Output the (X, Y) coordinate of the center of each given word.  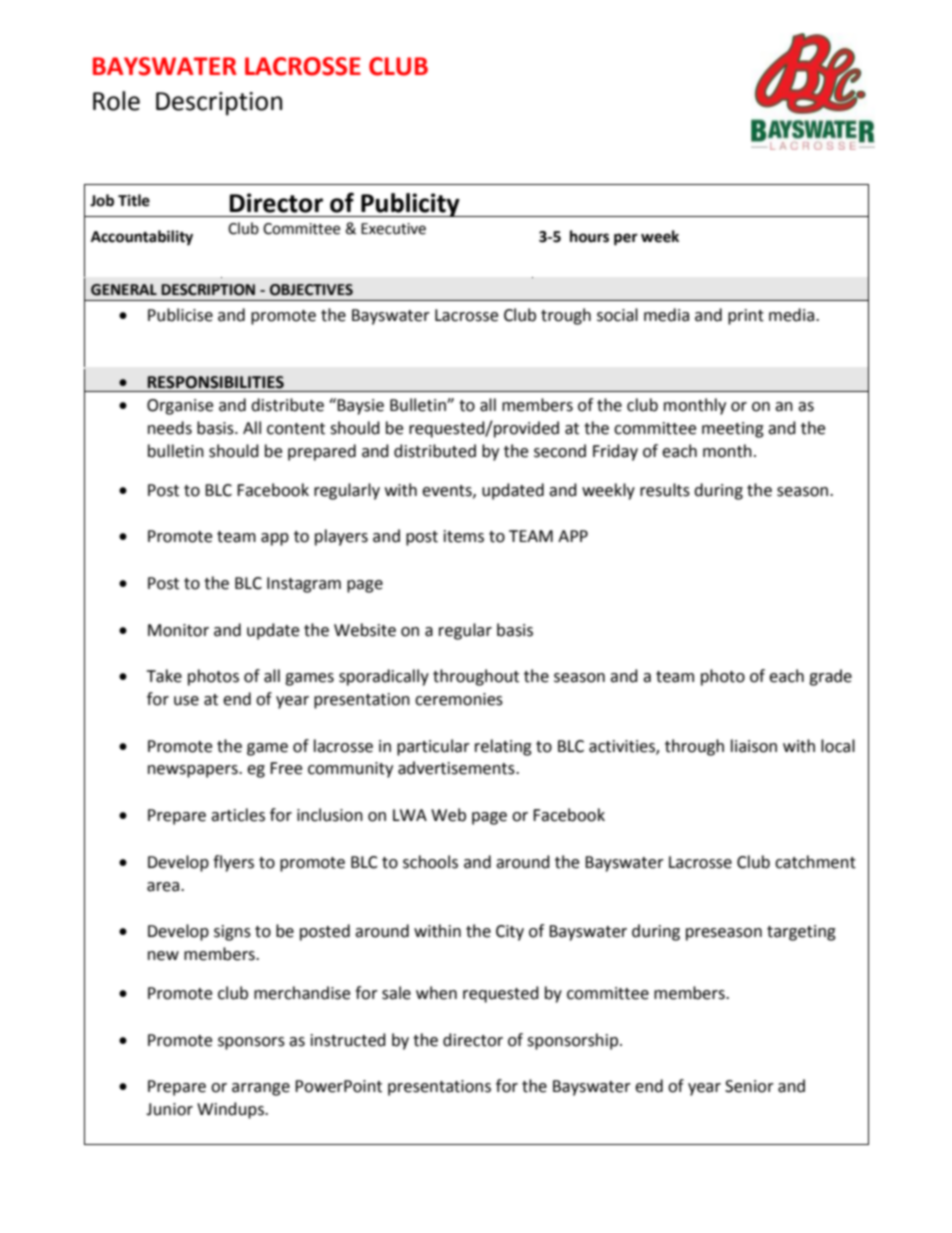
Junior (169, 1109)
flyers (233, 863)
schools (430, 862)
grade (830, 677)
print (746, 317)
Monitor (178, 630)
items (464, 536)
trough (566, 316)
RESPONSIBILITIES (216, 382)
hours (589, 236)
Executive (393, 229)
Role (116, 101)
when (436, 993)
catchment (815, 862)
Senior (749, 1086)
